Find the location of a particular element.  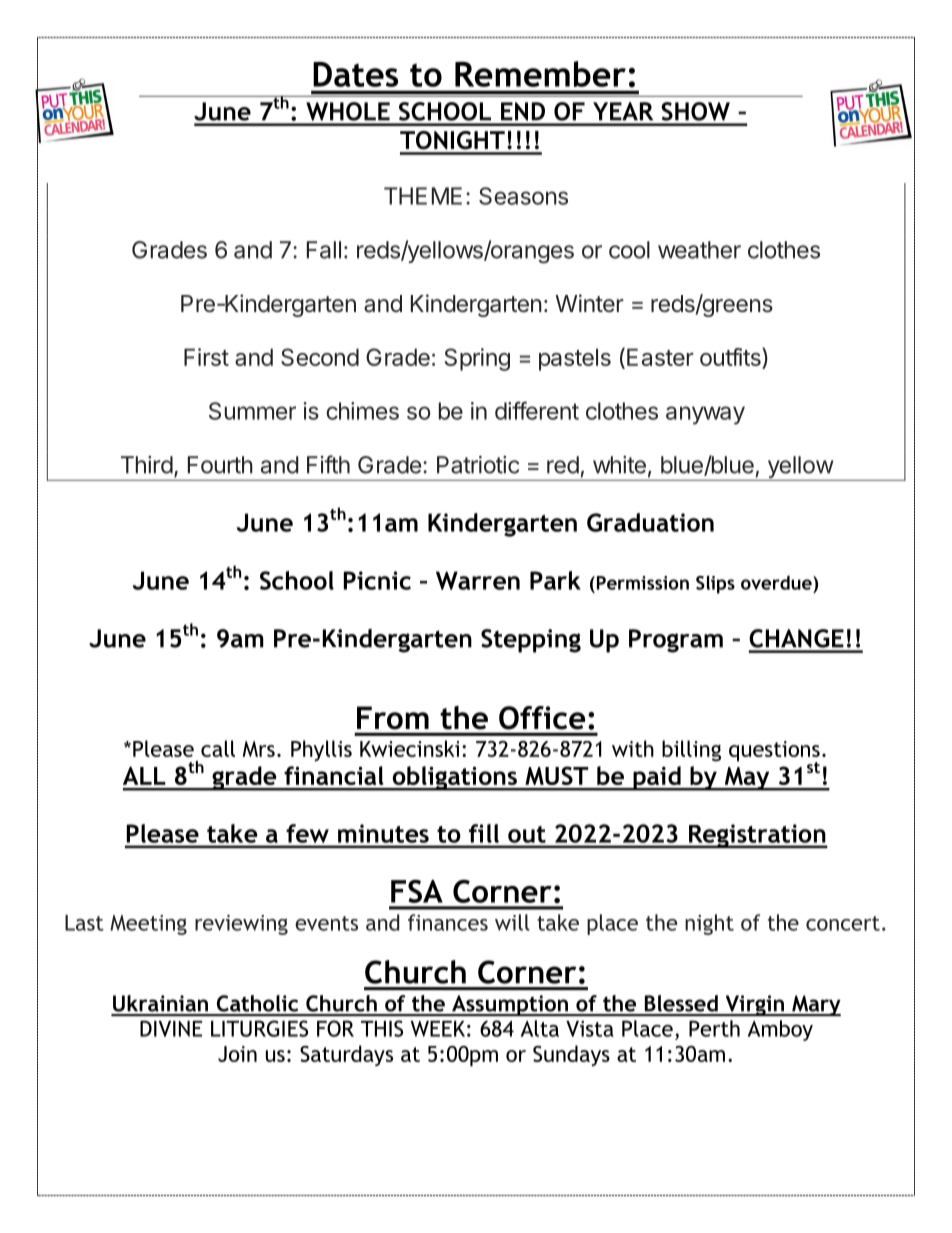

DIVINE is located at coordinates (171, 1028).
